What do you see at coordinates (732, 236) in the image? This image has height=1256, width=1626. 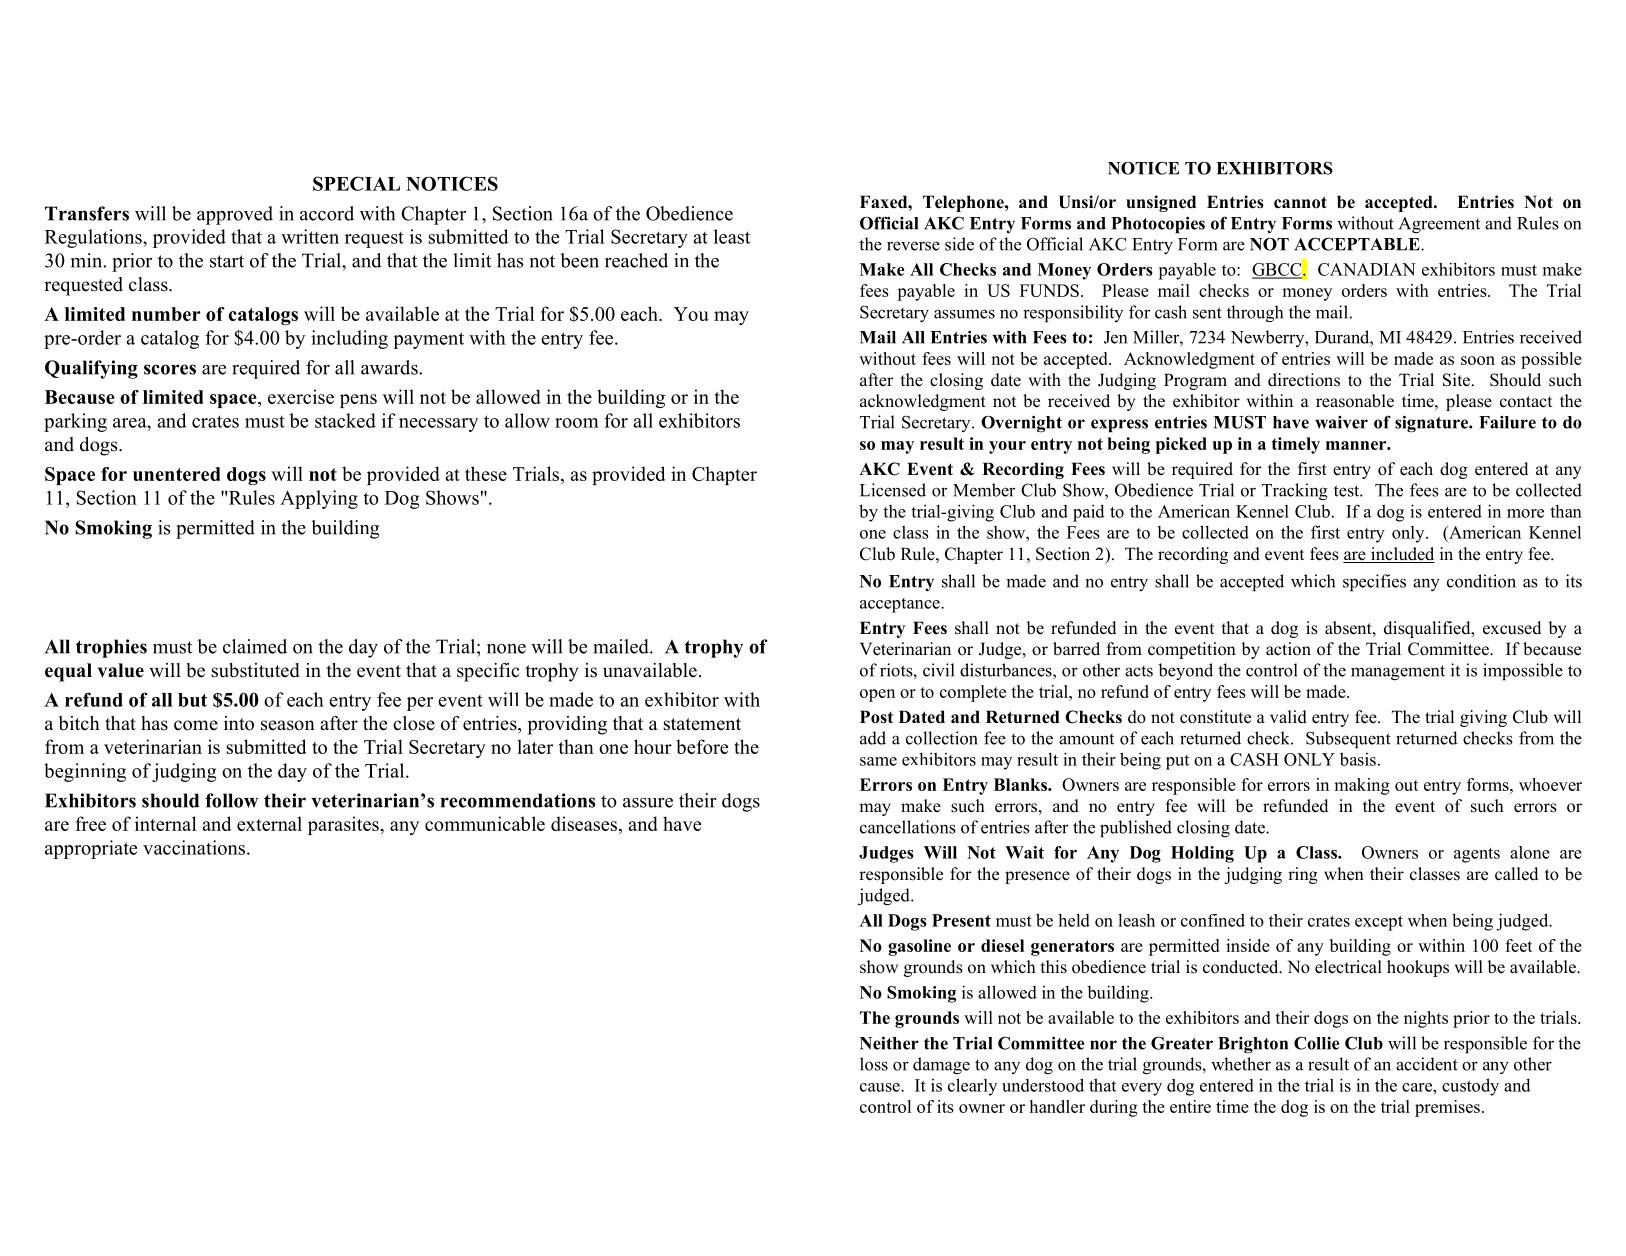 I see `least` at bounding box center [732, 236].
